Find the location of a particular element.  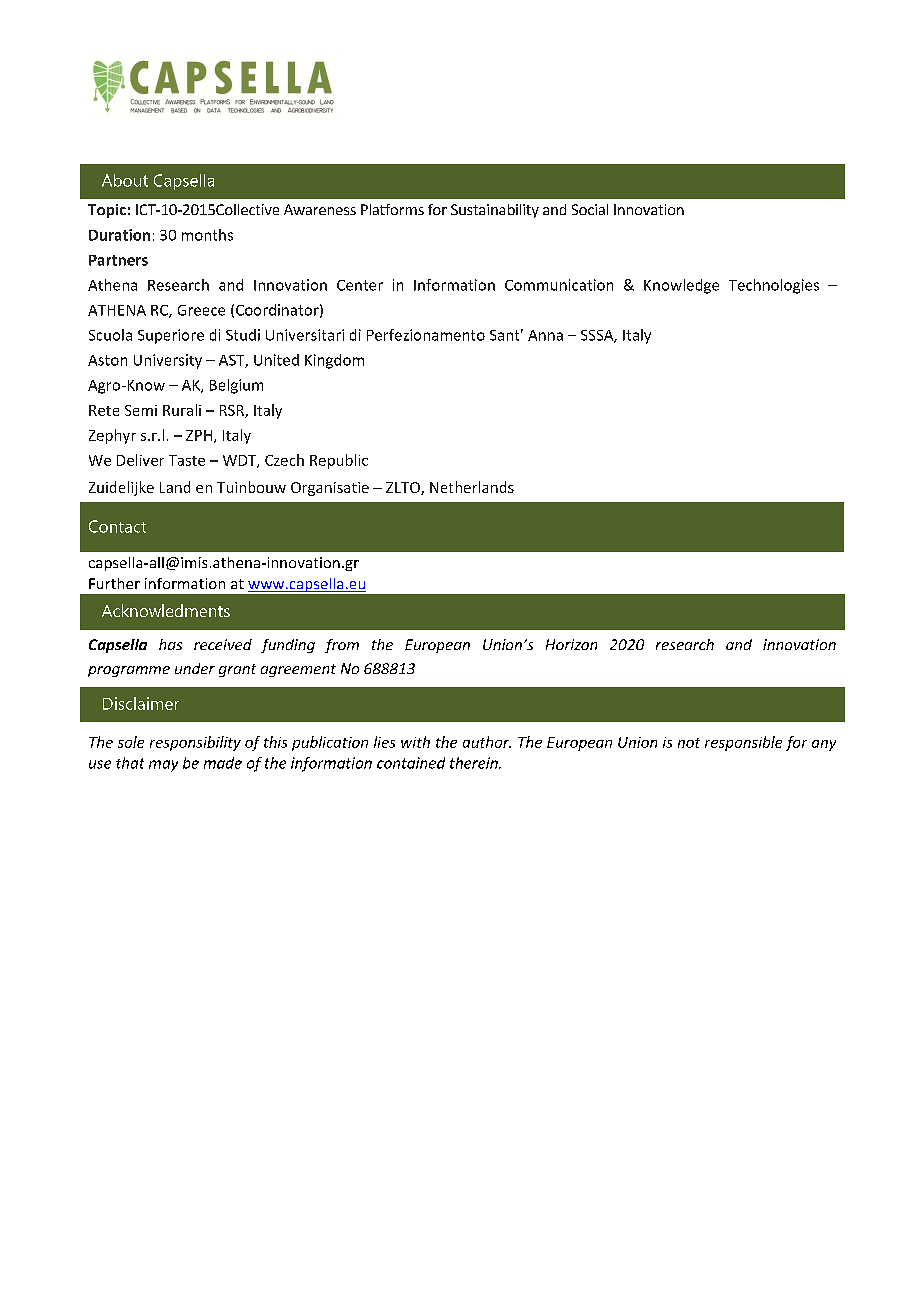

from is located at coordinates (342, 646).
